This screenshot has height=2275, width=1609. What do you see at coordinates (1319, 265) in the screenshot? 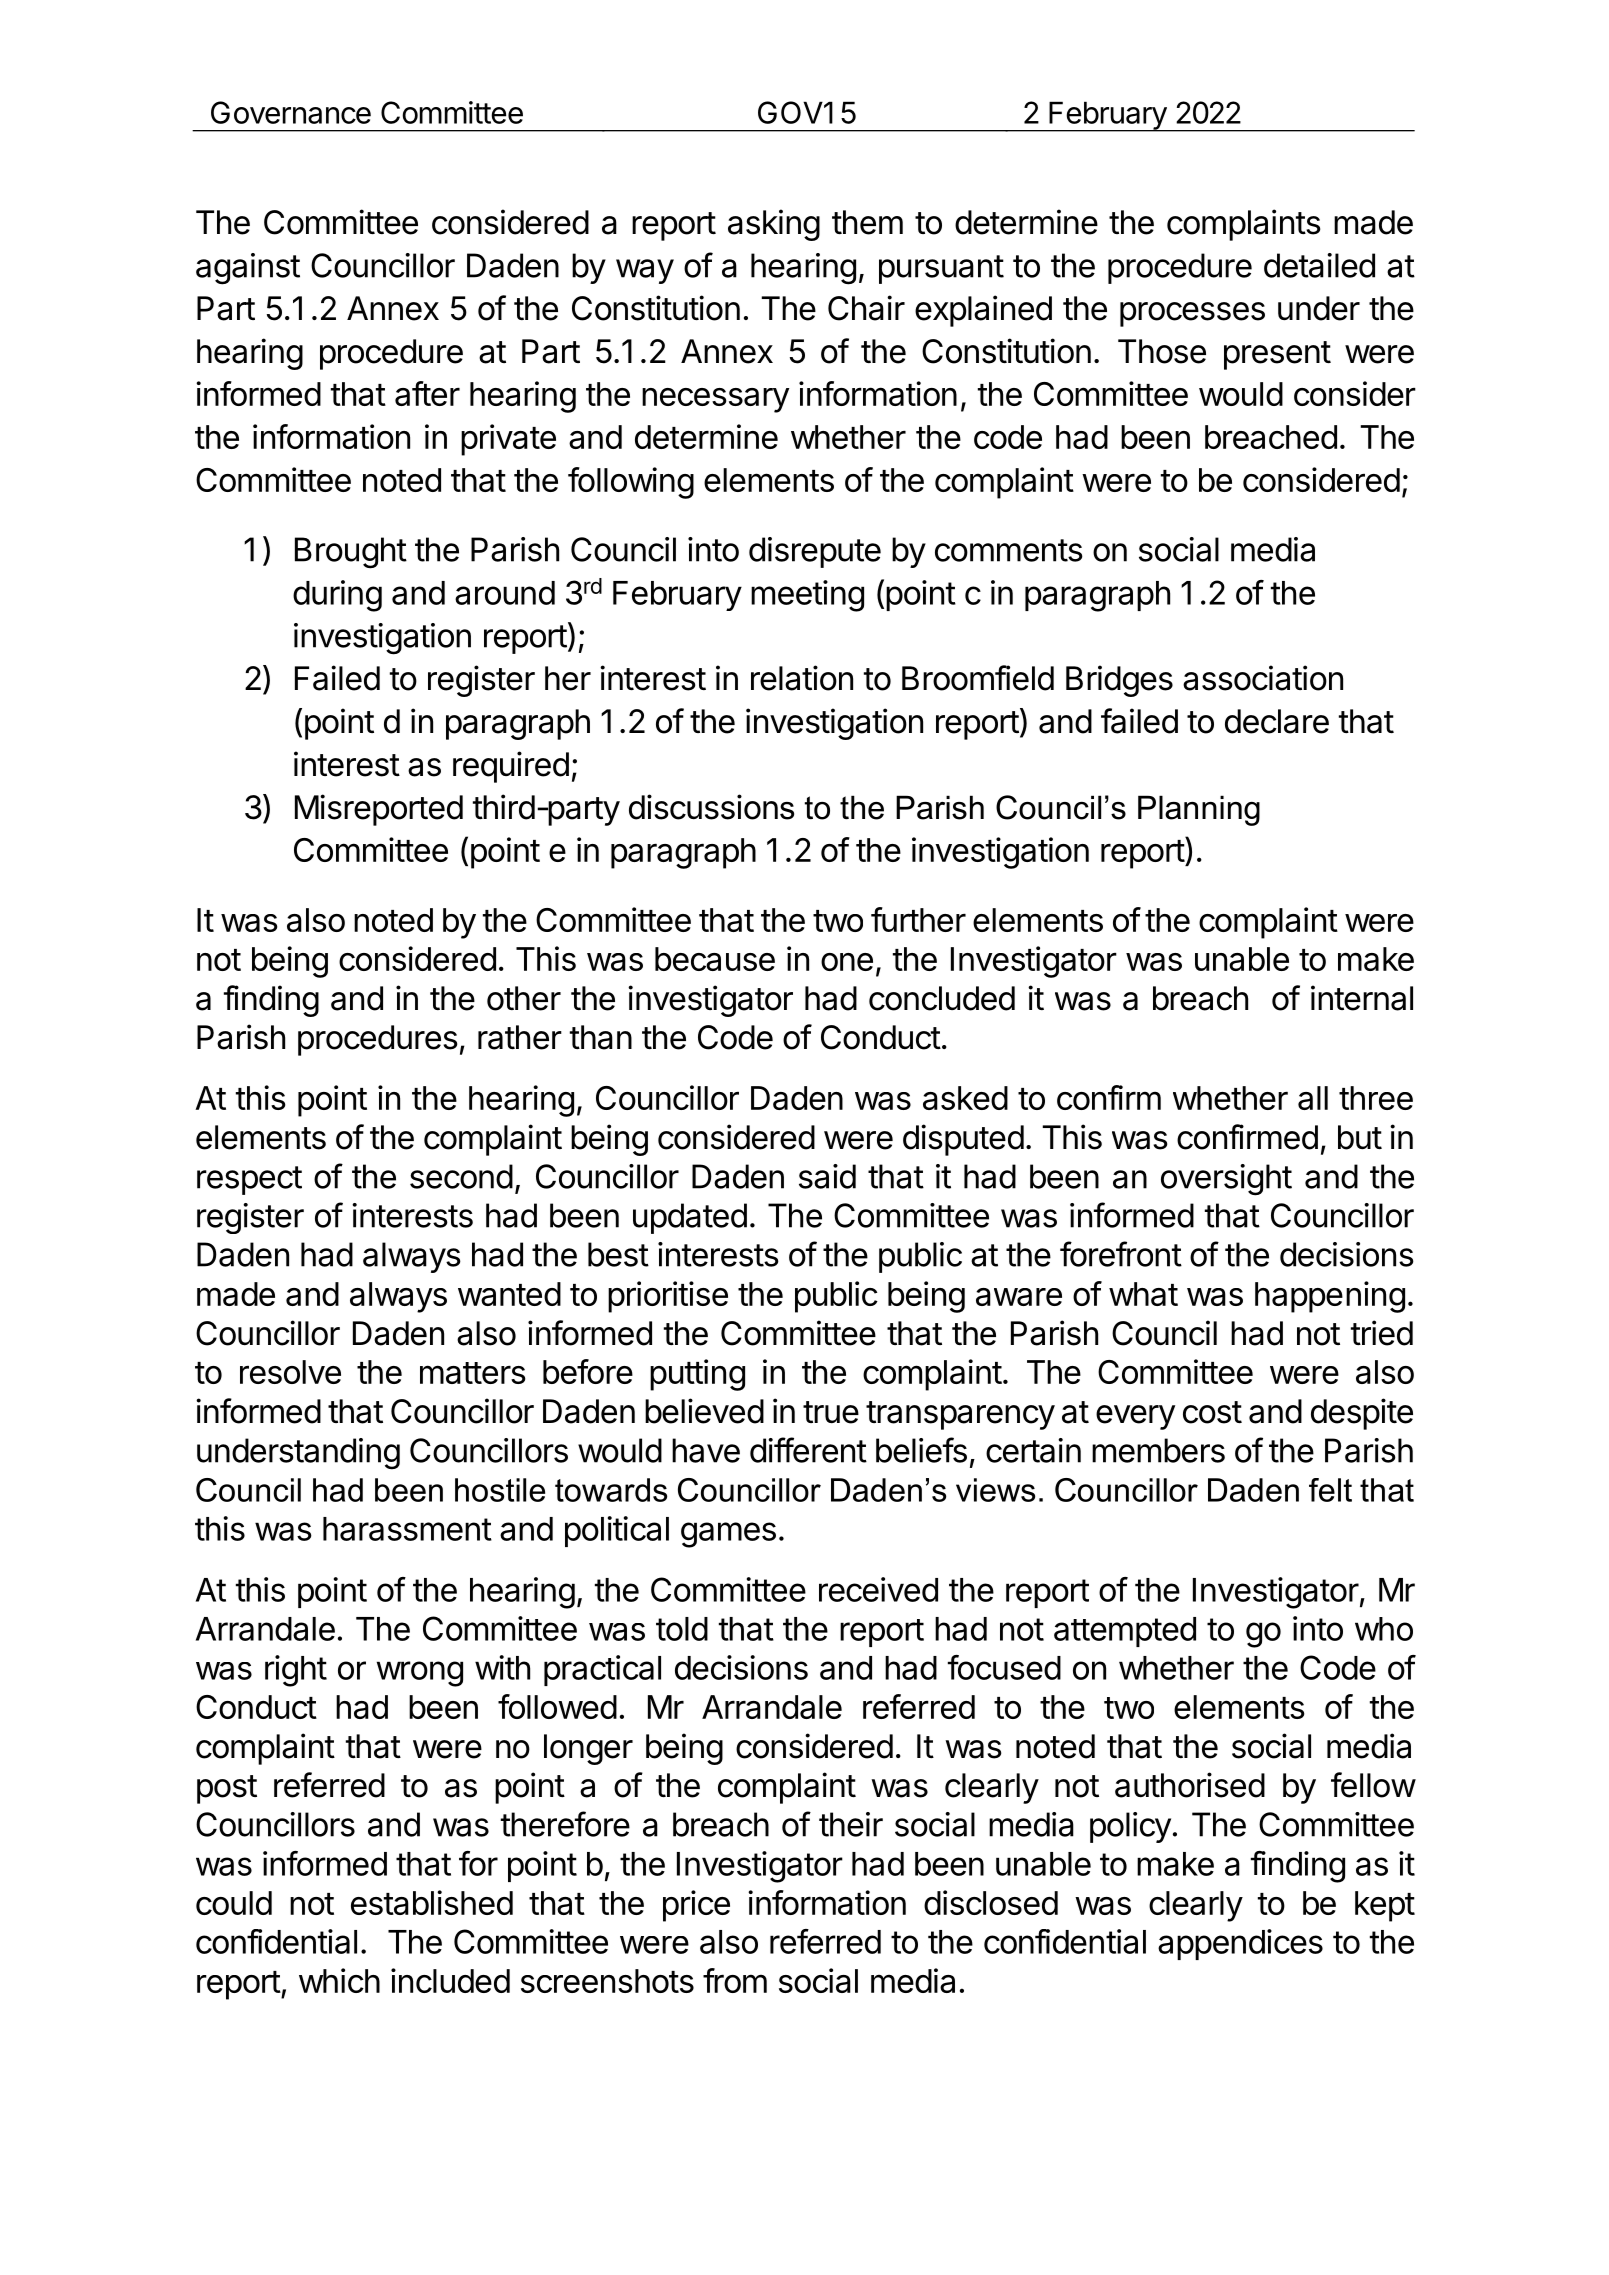
I see `detailed` at bounding box center [1319, 265].
